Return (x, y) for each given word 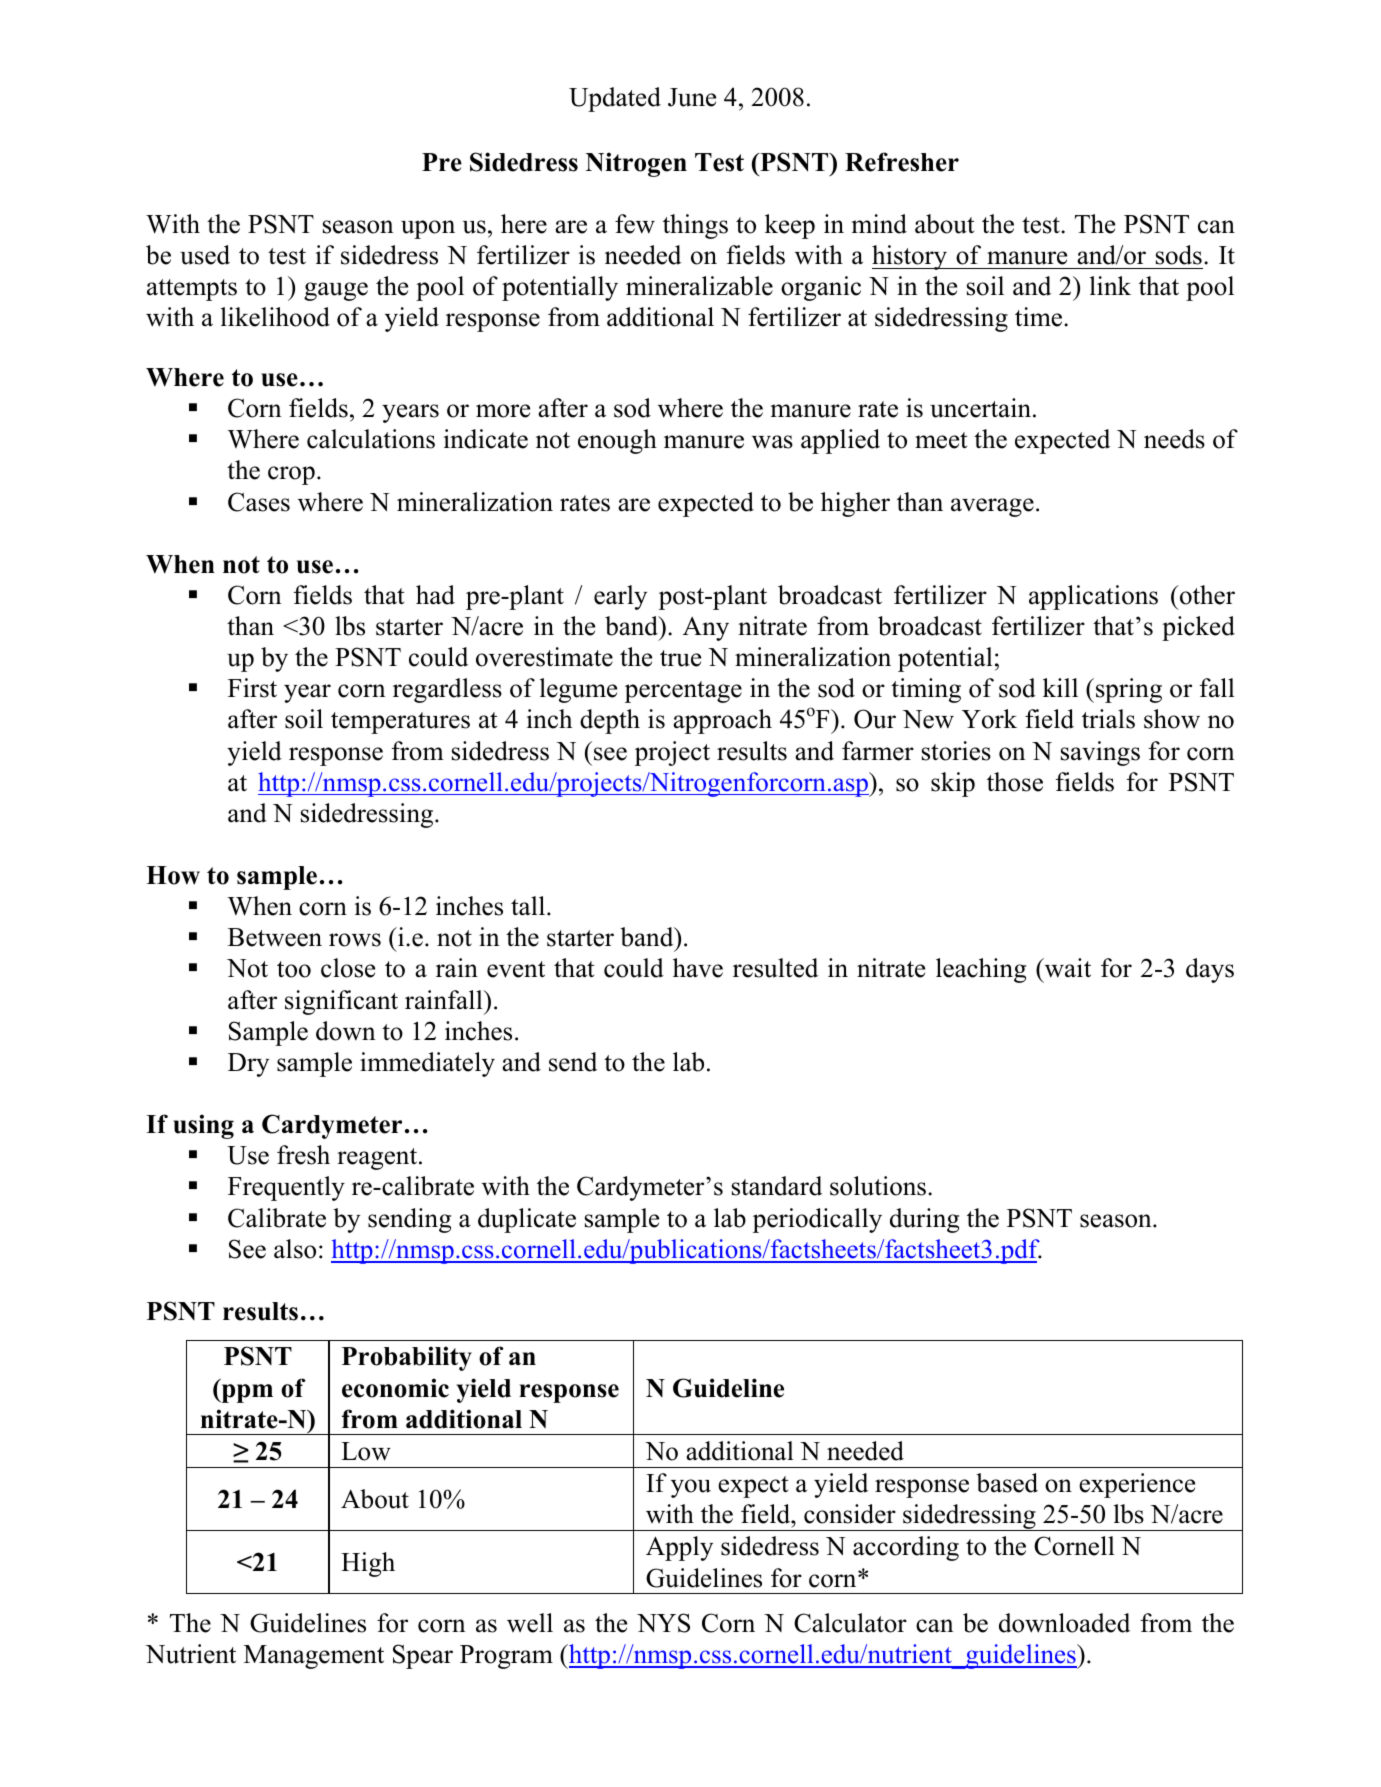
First (252, 688)
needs (1174, 439)
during (924, 1220)
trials (1108, 719)
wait (1066, 968)
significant (341, 1002)
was (772, 442)
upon (428, 229)
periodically (817, 1220)
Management (314, 1657)
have (698, 968)
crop (291, 475)
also (295, 1249)
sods (1179, 255)
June (692, 97)
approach (722, 721)
